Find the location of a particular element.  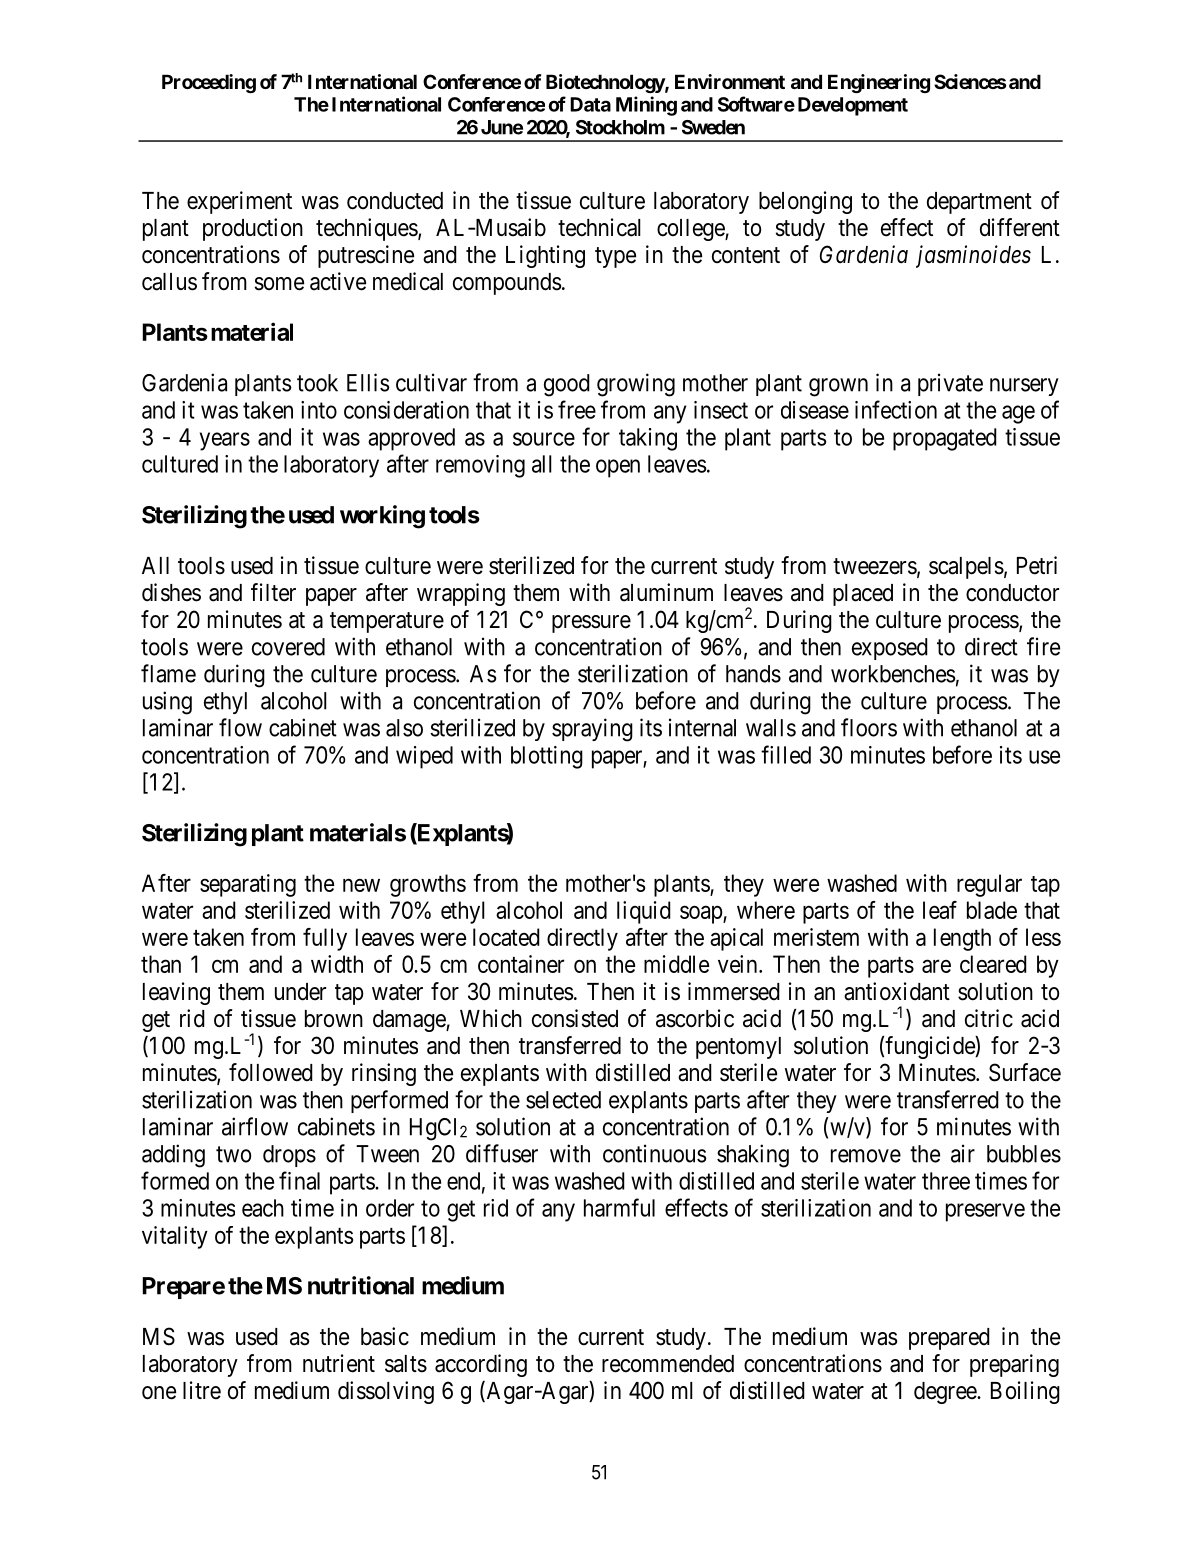

open is located at coordinates (618, 468).
